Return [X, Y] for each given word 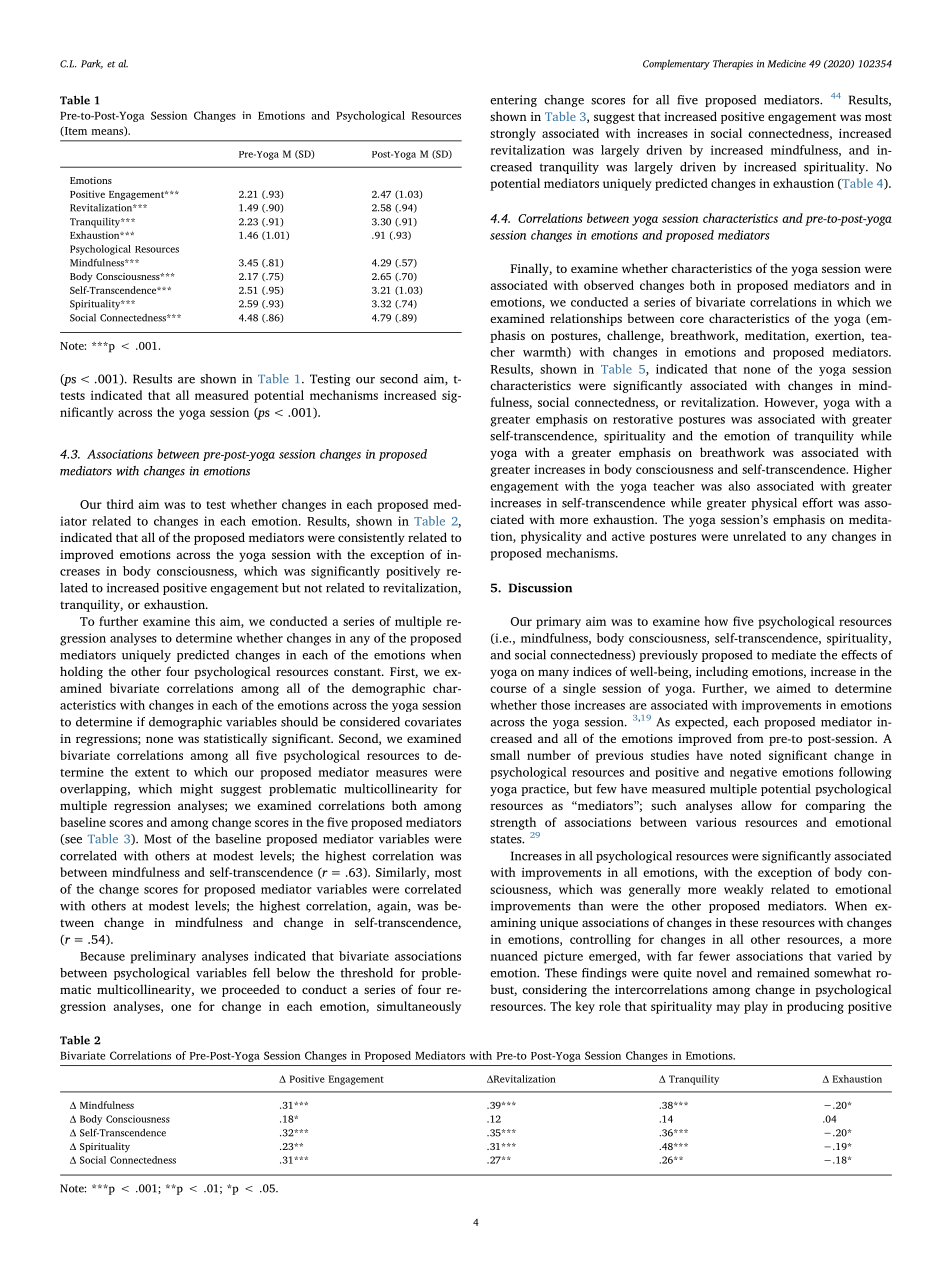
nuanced [514, 956]
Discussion [540, 588]
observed [609, 285]
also [739, 486]
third [120, 504]
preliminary [163, 957]
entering [513, 101]
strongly [513, 134]
